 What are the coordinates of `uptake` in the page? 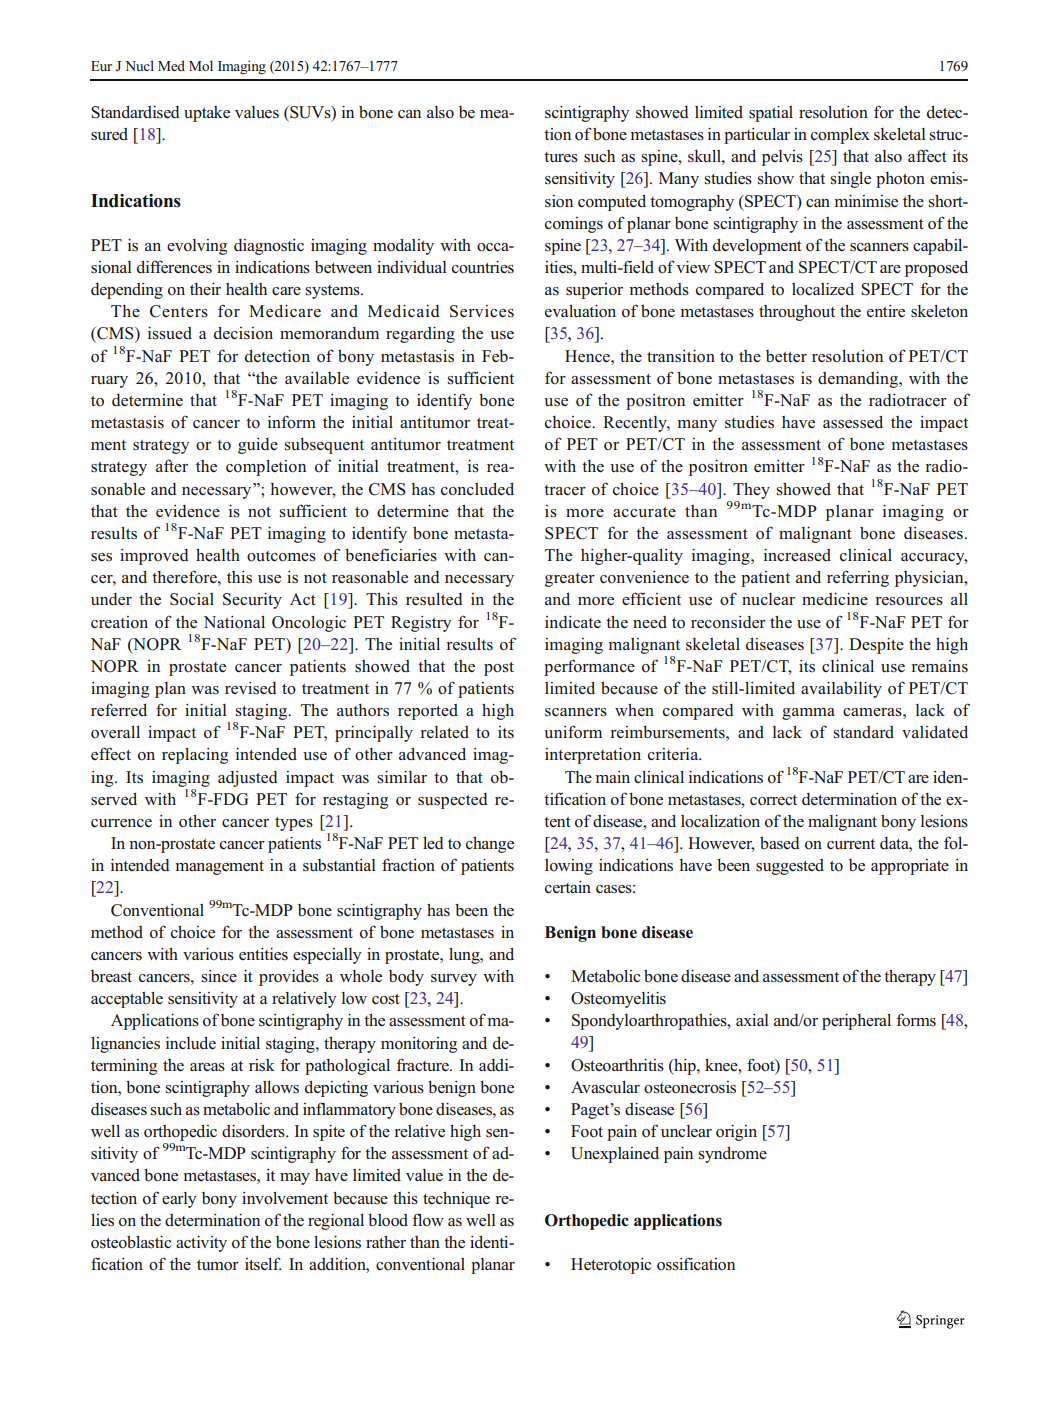 It's located at (207, 114).
